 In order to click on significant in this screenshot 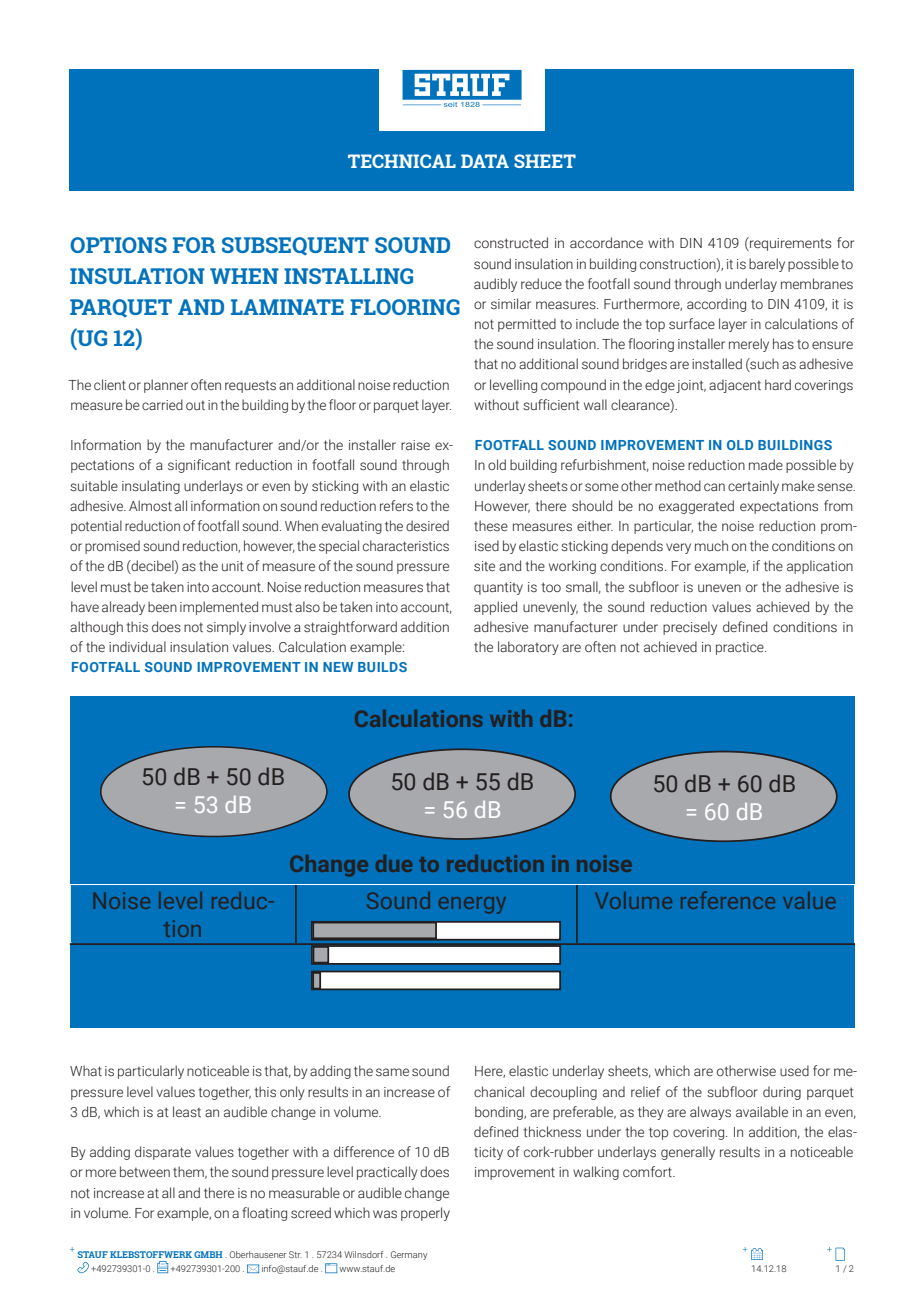, I will do `click(199, 466)`.
